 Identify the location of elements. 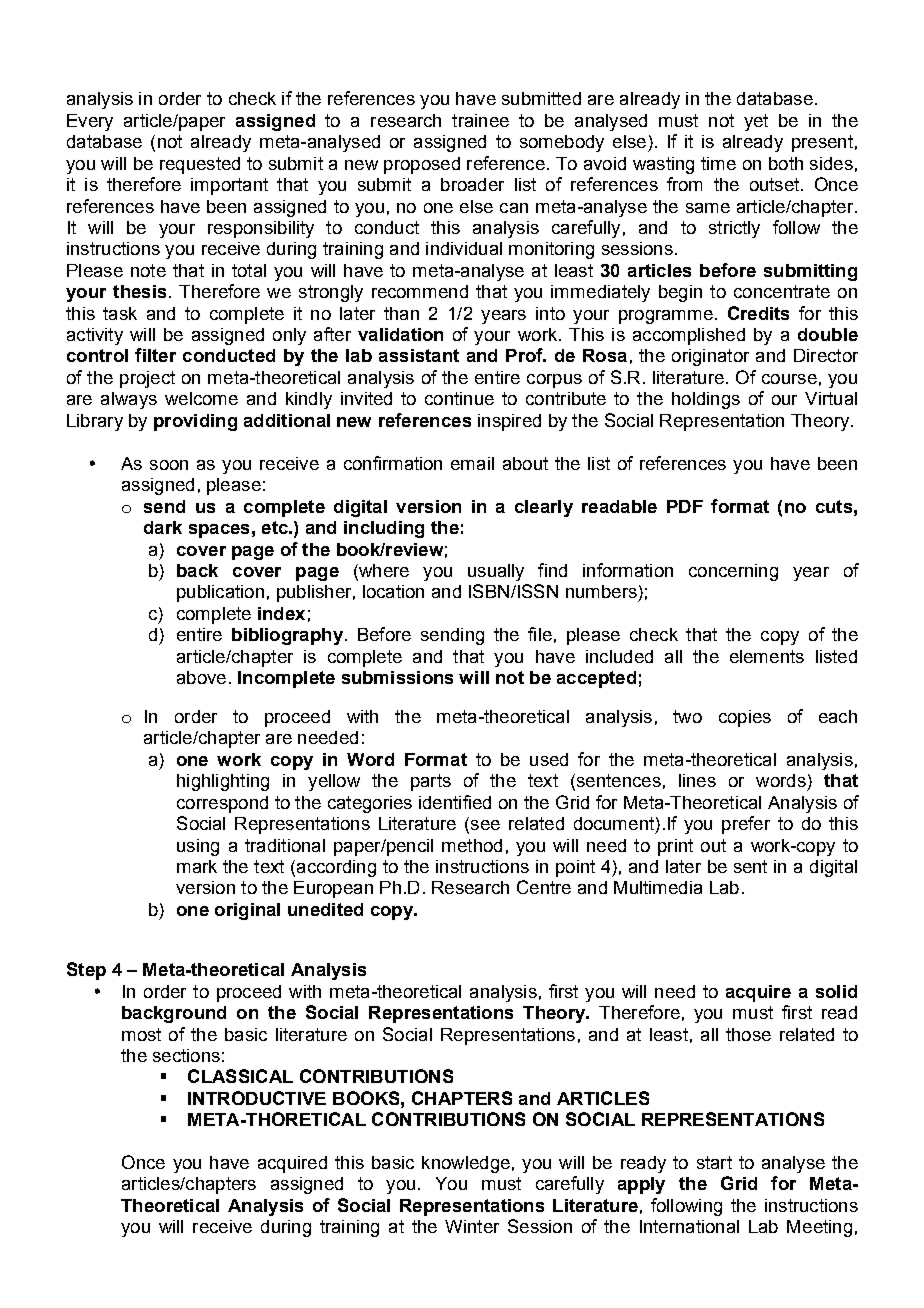
(767, 656).
